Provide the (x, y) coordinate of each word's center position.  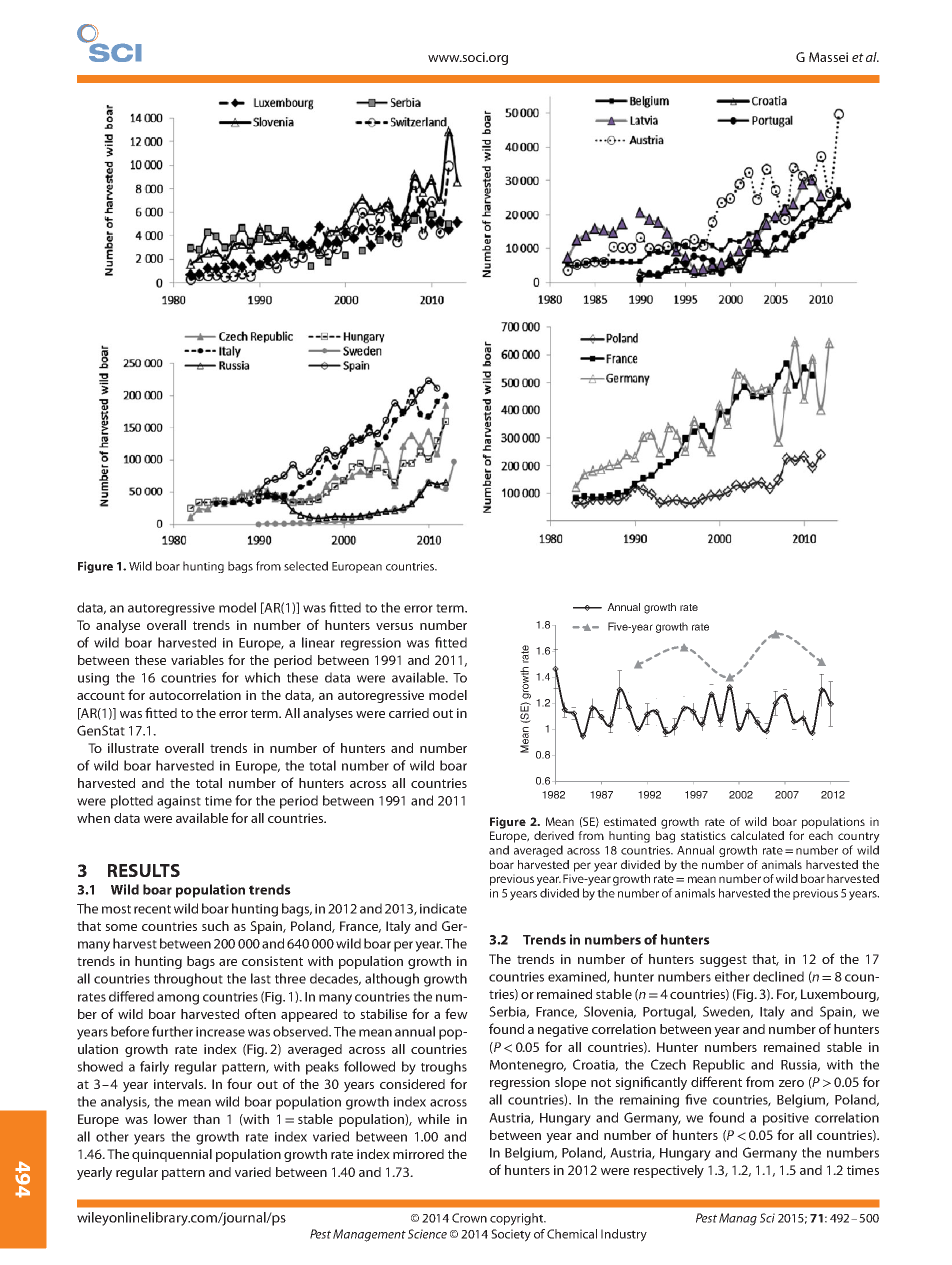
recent (152, 909)
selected (306, 566)
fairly (154, 1068)
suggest (723, 961)
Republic (719, 1066)
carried (409, 713)
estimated (630, 821)
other (112, 1136)
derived (554, 835)
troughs (444, 1068)
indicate (443, 908)
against (179, 802)
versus (394, 626)
